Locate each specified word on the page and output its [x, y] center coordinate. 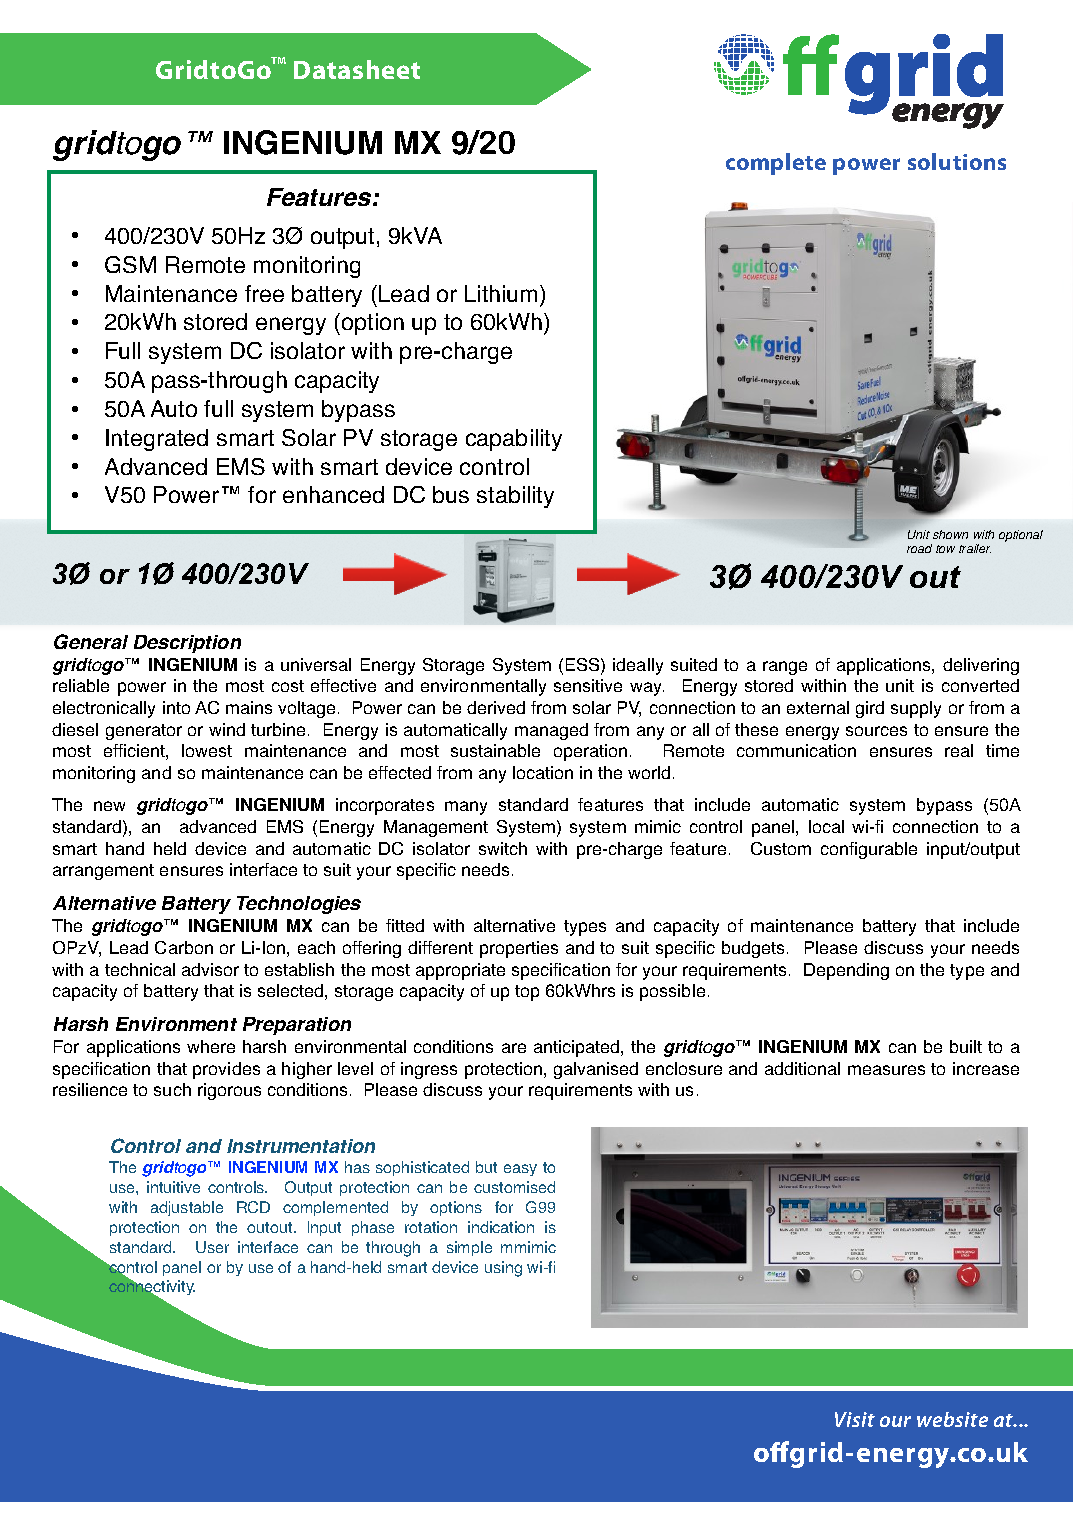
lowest [207, 750]
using [503, 1269]
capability [514, 440]
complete [776, 164]
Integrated [157, 440]
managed [551, 731]
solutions [957, 161]
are [514, 1048]
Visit [855, 1419]
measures [886, 1070]
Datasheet [357, 69]
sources [876, 731]
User [212, 1247]
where [211, 1046]
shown [950, 534]
